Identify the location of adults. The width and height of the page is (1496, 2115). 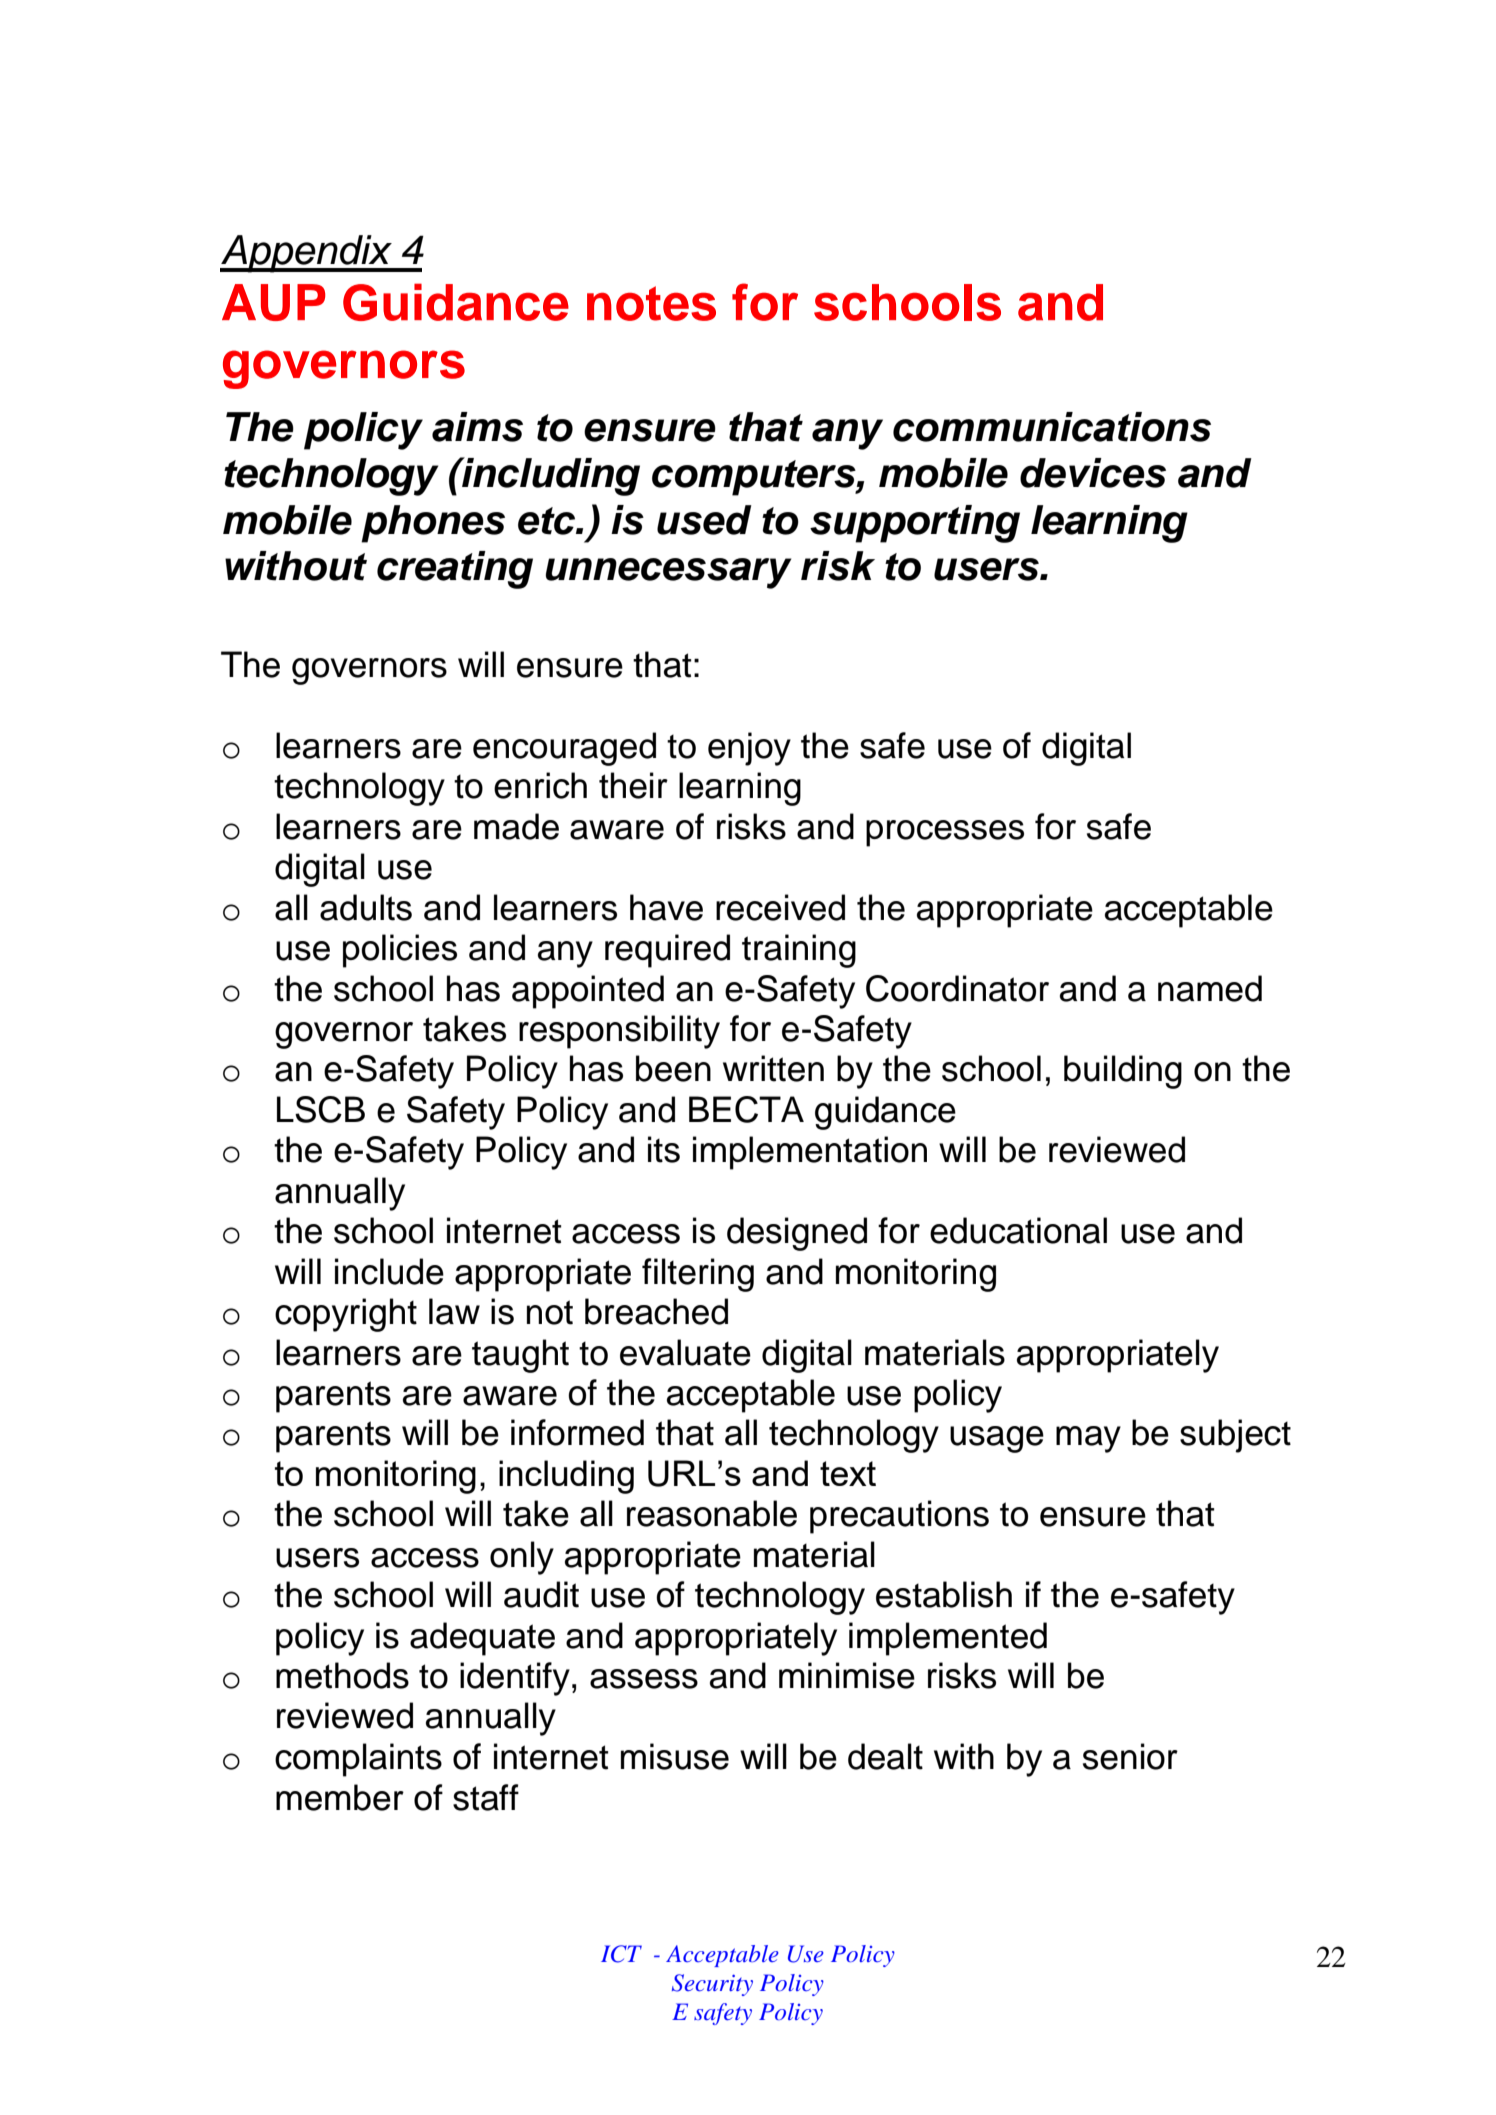
(366, 907).
